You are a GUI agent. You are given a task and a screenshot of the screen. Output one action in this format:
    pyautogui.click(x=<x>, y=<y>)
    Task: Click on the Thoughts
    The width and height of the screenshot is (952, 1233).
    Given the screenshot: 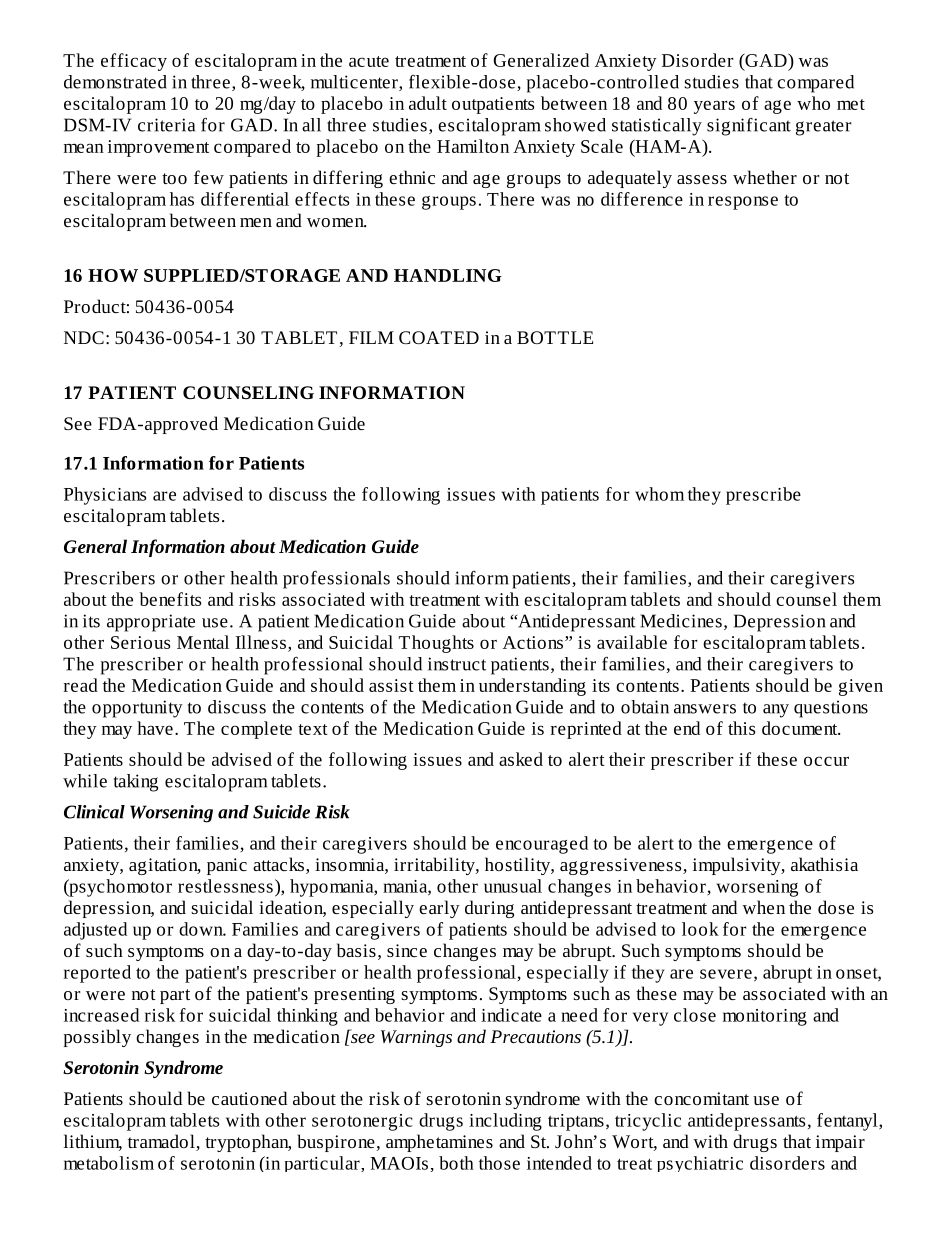 What is the action you would take?
    pyautogui.click(x=436, y=644)
